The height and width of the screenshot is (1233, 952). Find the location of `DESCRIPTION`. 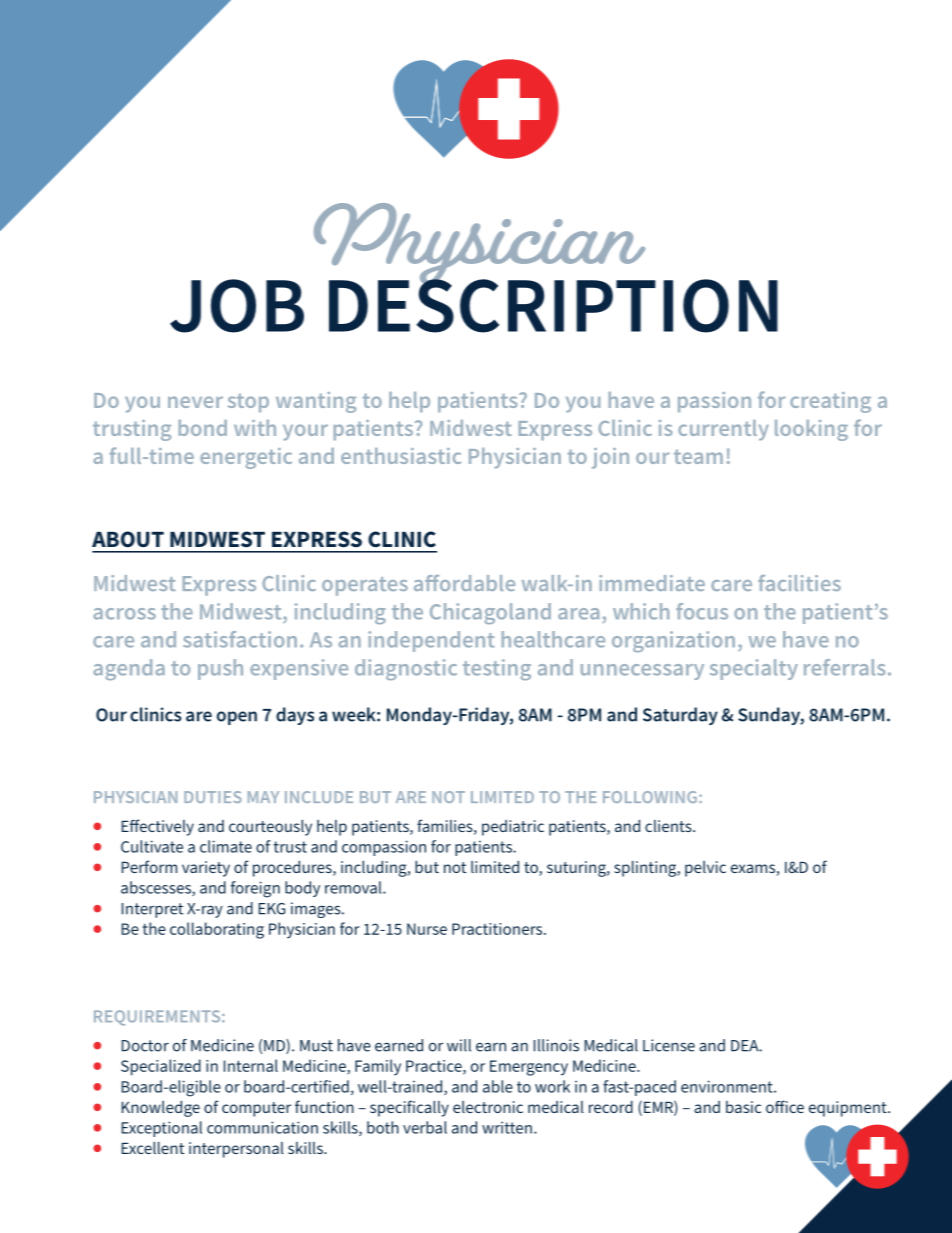

DESCRIPTION is located at coordinates (553, 305).
